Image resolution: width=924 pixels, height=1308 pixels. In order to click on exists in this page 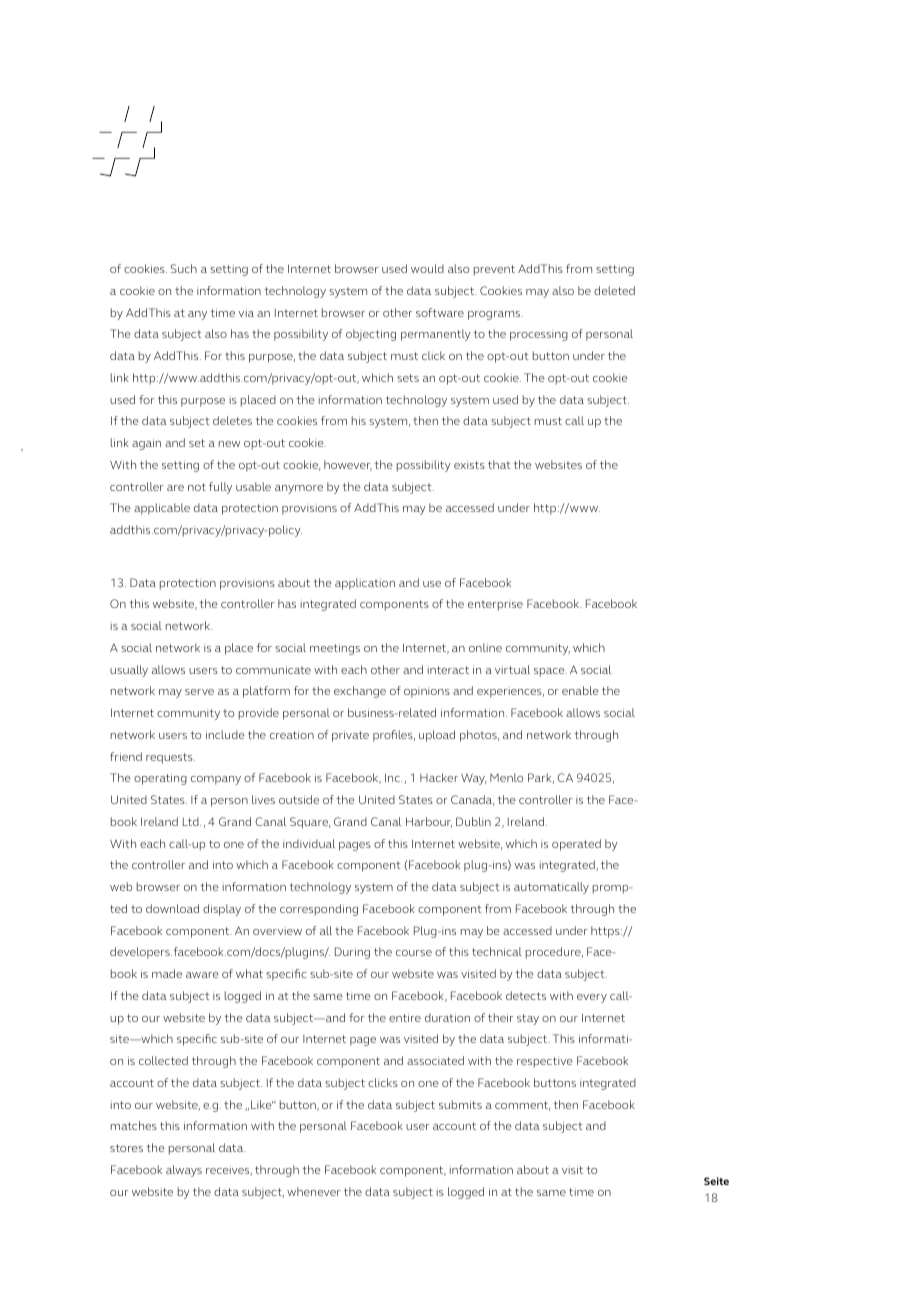, I will do `click(469, 465)`.
